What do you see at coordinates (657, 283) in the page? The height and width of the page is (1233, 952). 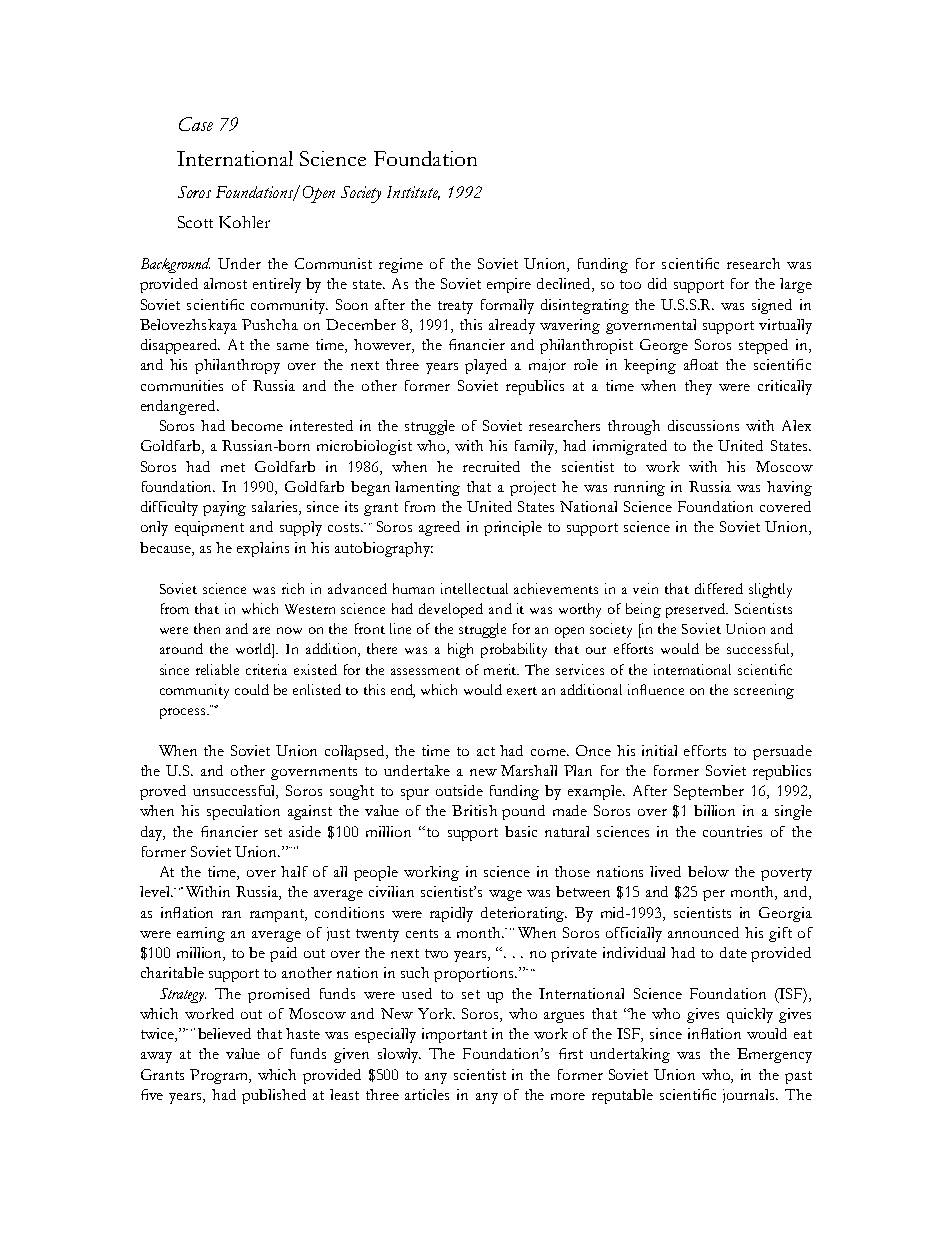 I see `did` at bounding box center [657, 283].
